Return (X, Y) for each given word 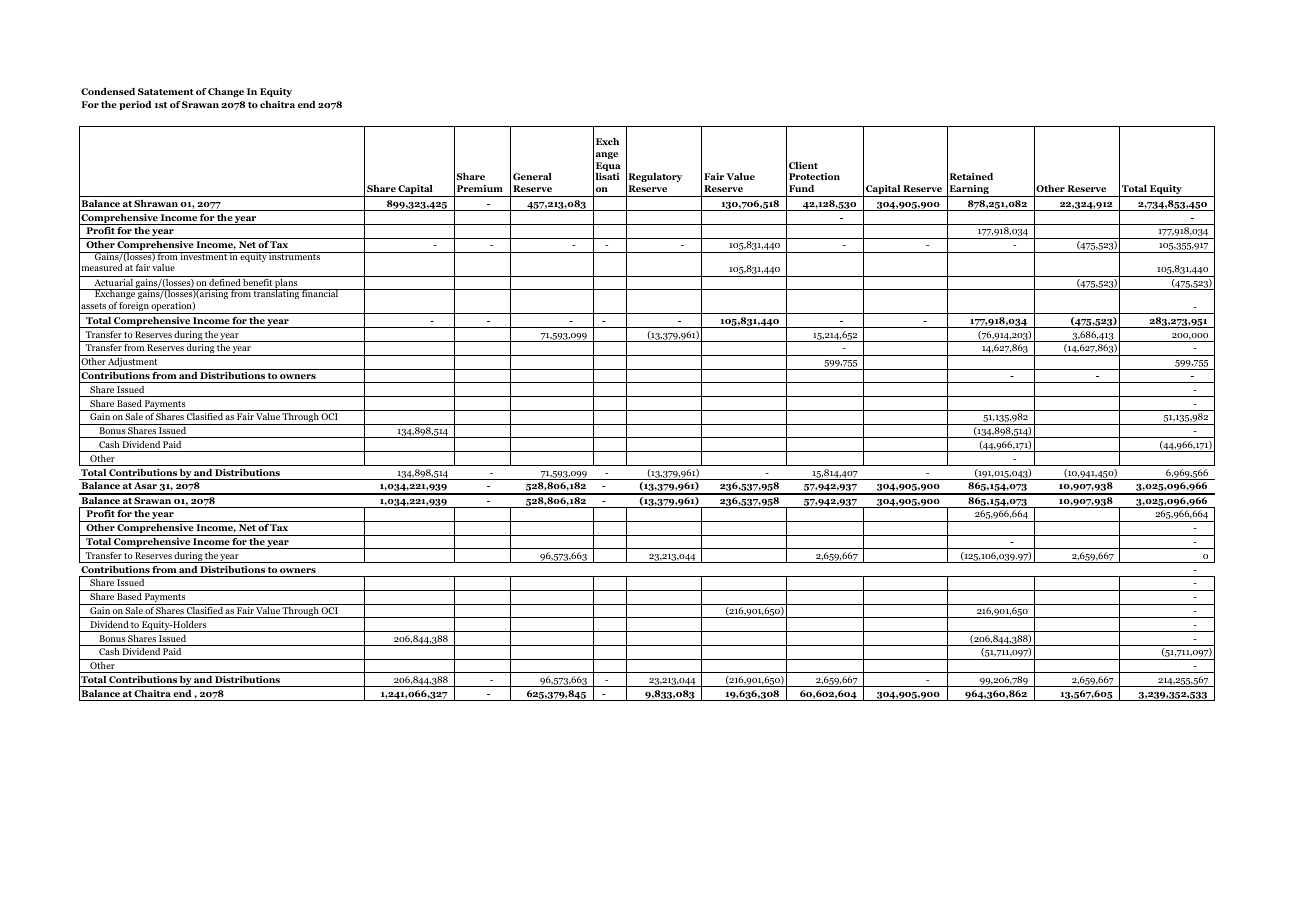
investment (204, 256)
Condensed (108, 91)
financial (320, 293)
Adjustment (133, 364)
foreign (134, 308)
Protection (814, 176)
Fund (801, 188)
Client (803, 165)
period (135, 105)
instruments (295, 256)
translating (276, 294)
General (532, 176)
